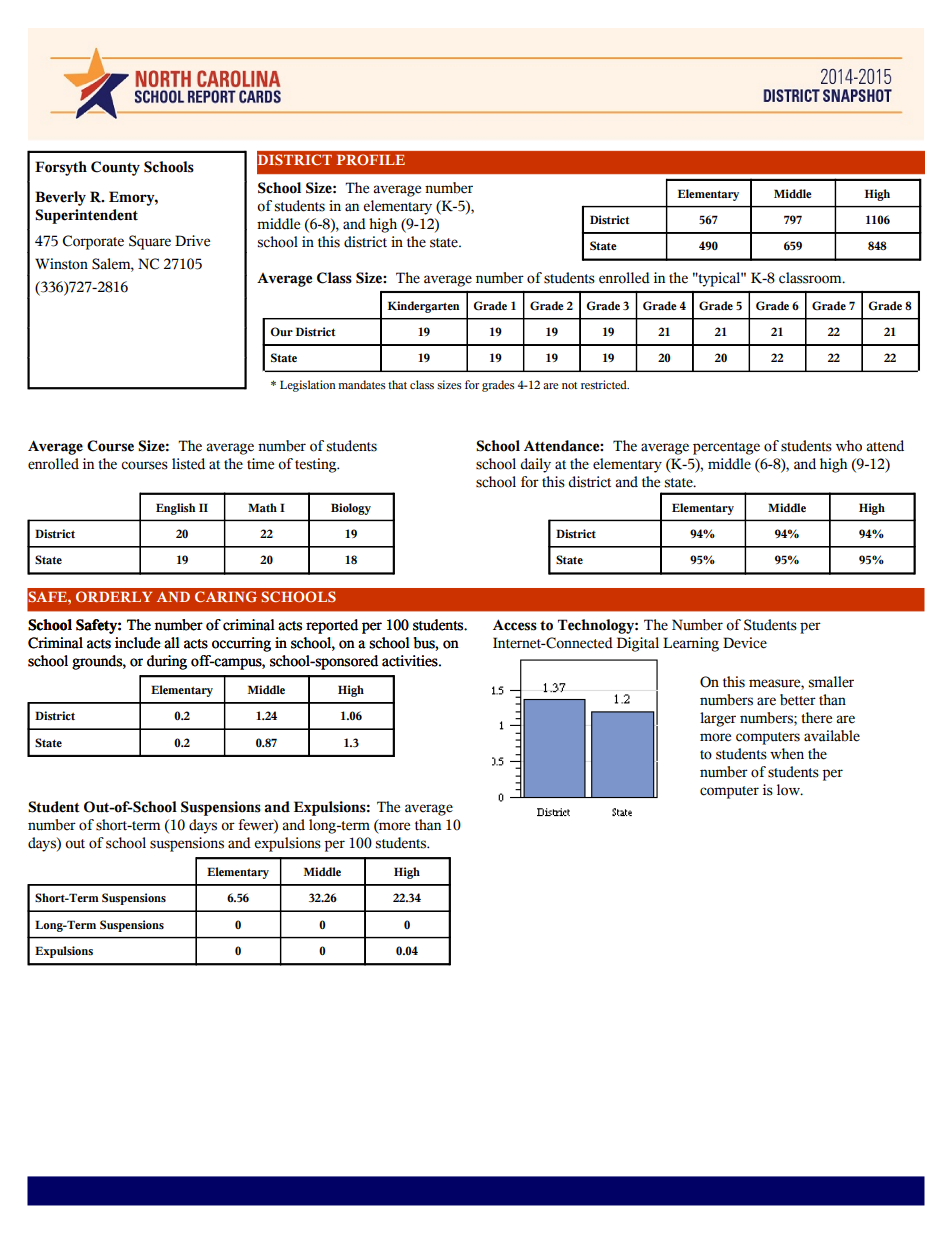  I want to click on during, so click(167, 662).
